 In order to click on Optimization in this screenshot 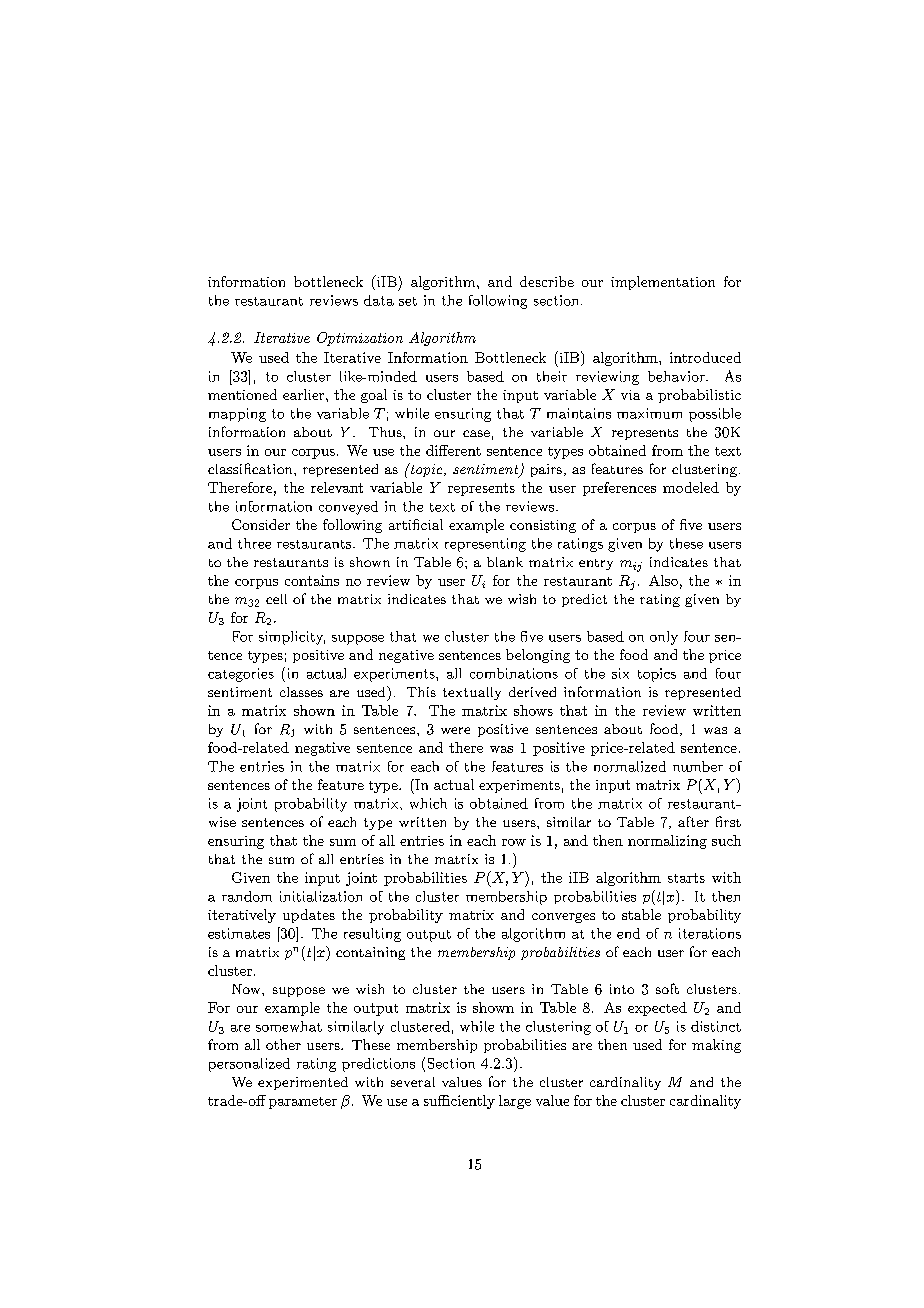, I will do `click(360, 339)`.
